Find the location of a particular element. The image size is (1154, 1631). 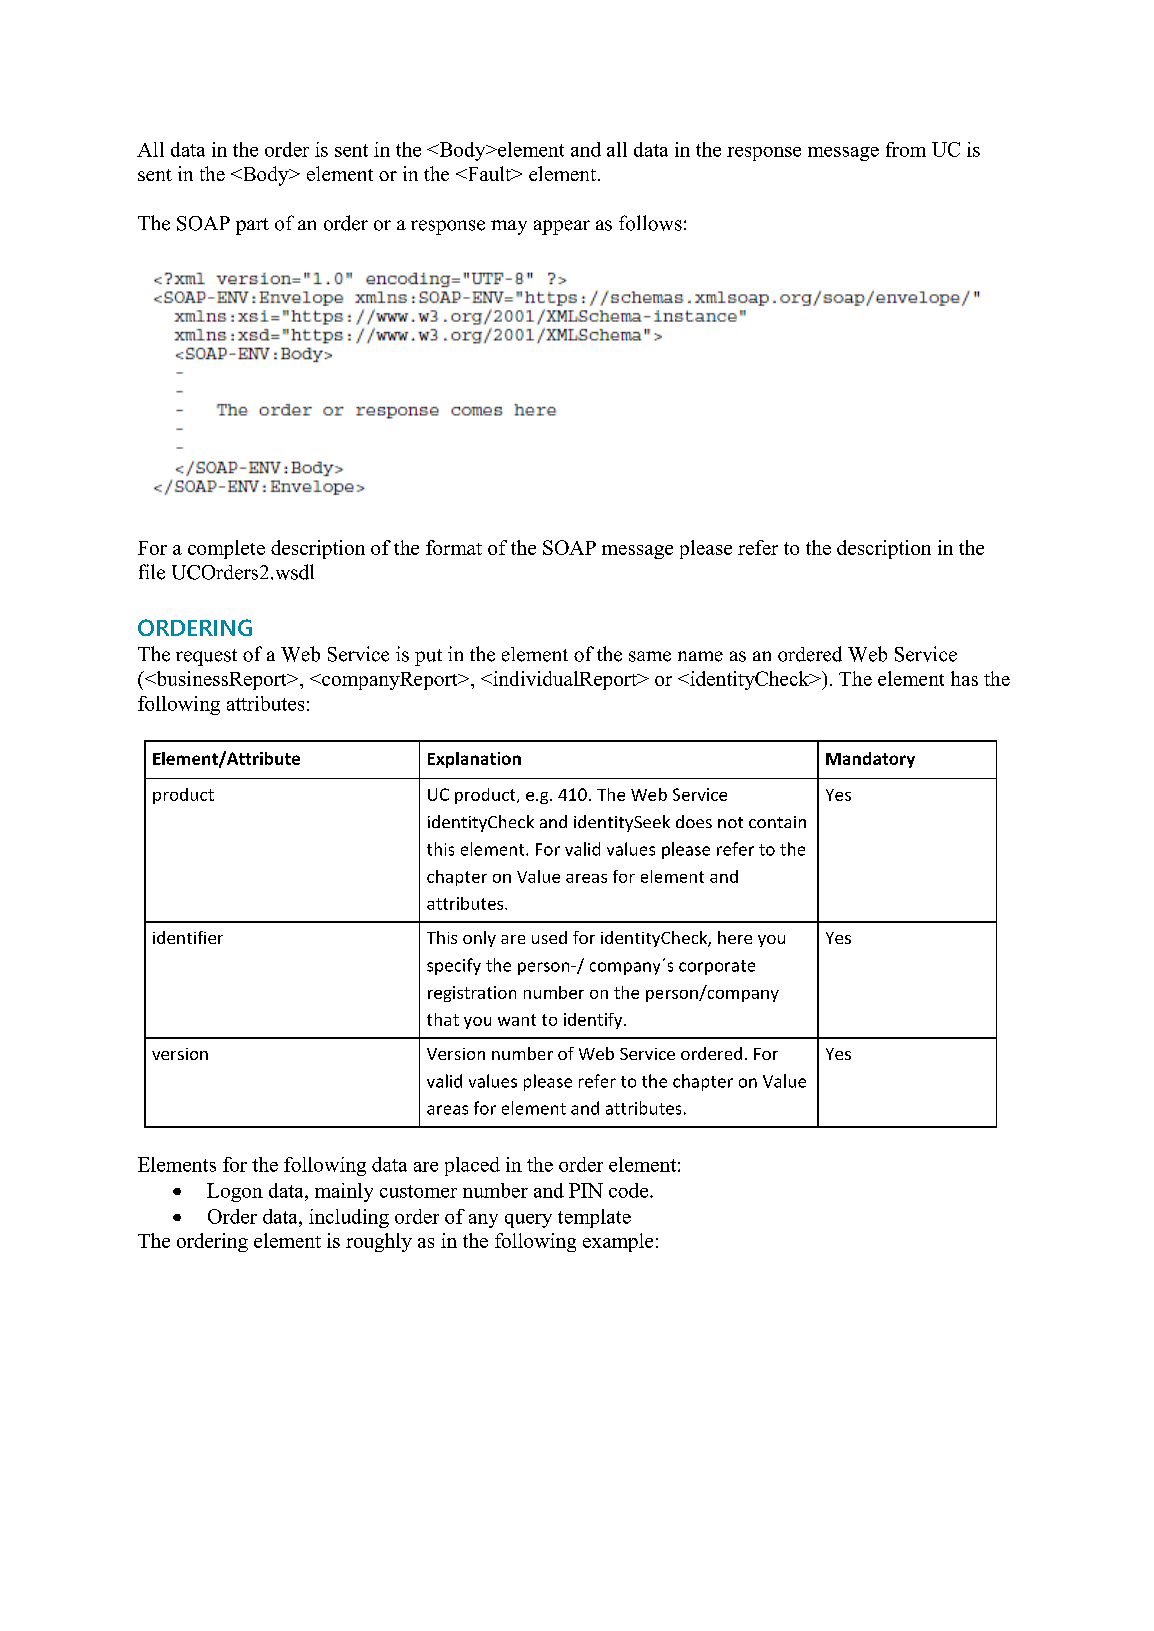

Logon is located at coordinates (235, 1192).
